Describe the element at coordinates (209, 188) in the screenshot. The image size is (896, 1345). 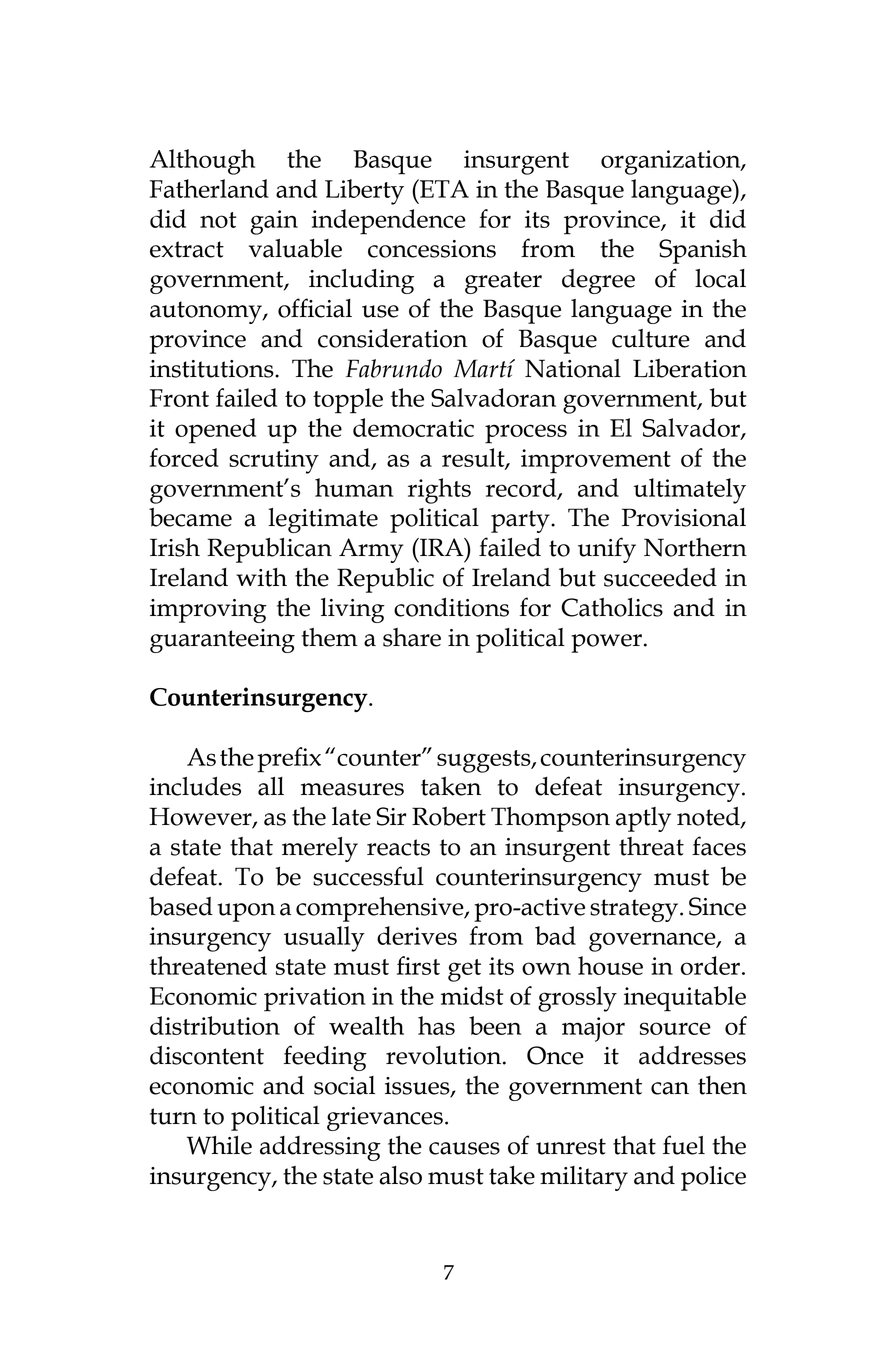
I see `Fatherland` at that location.
